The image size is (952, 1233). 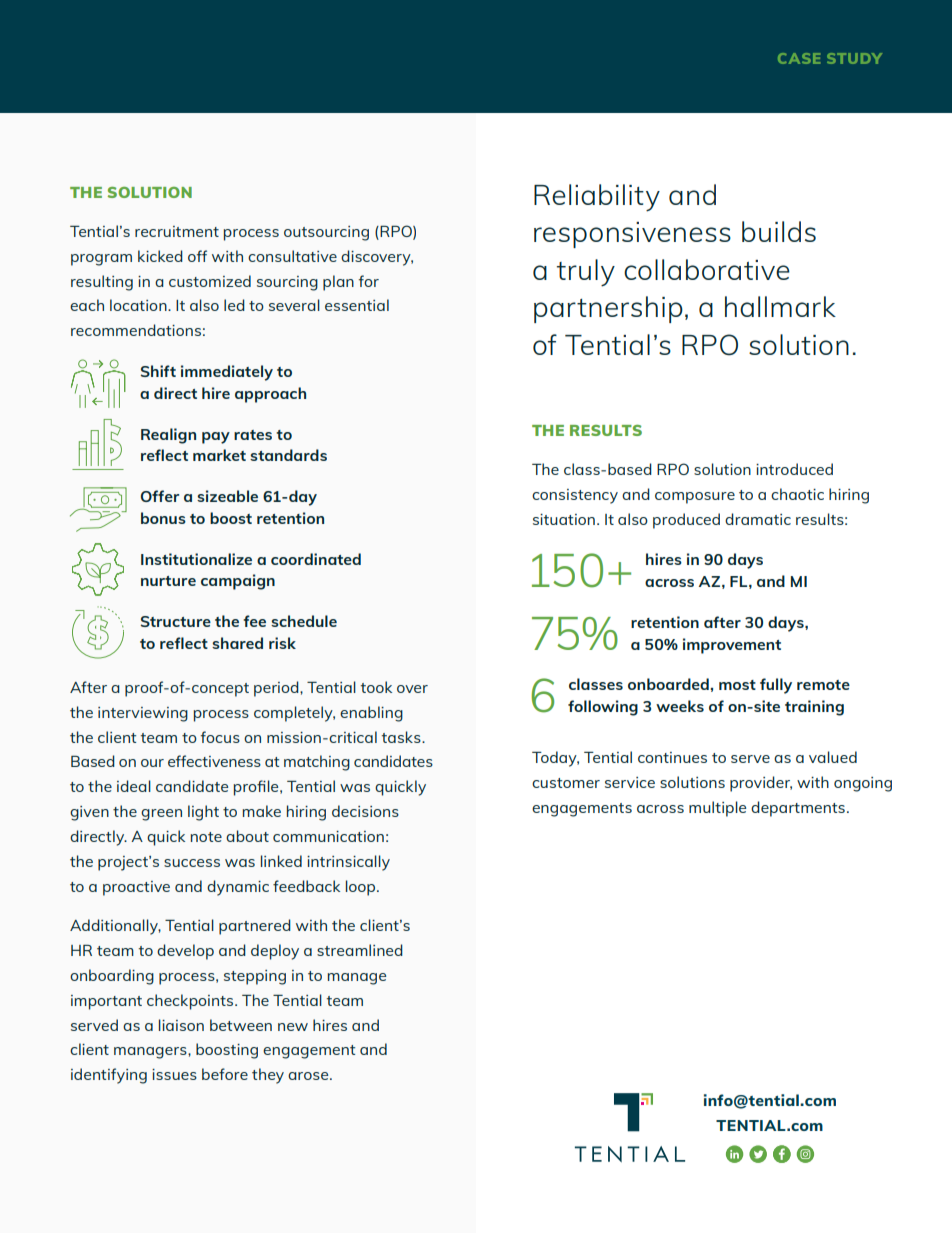 What do you see at coordinates (799, 58) in the screenshot?
I see `CASE` at bounding box center [799, 58].
